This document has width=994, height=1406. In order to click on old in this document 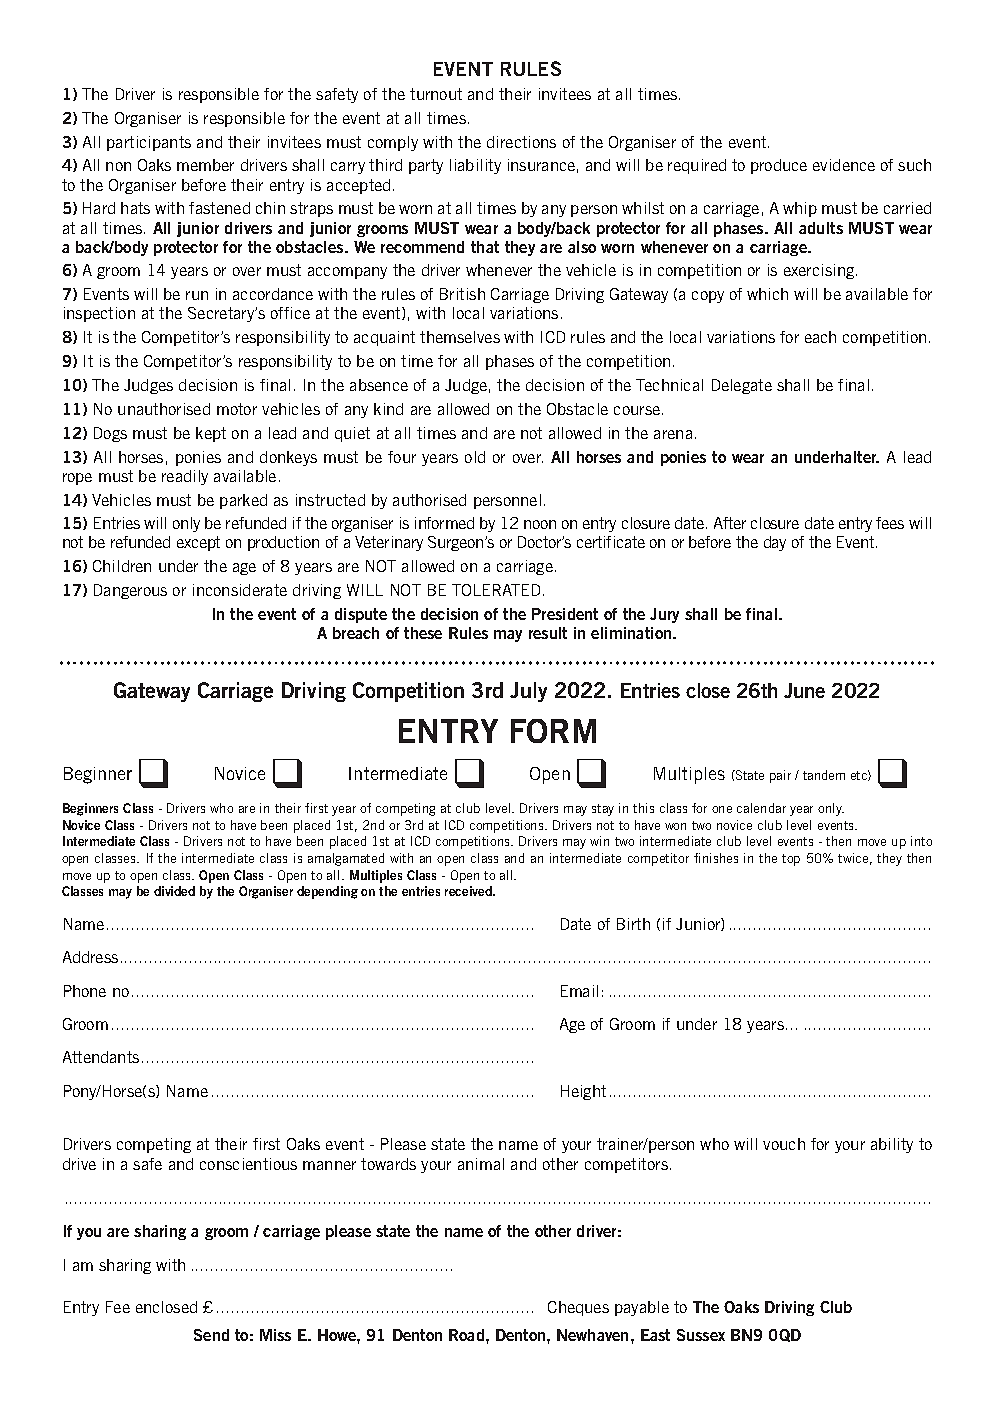, I will do `click(475, 457)`.
